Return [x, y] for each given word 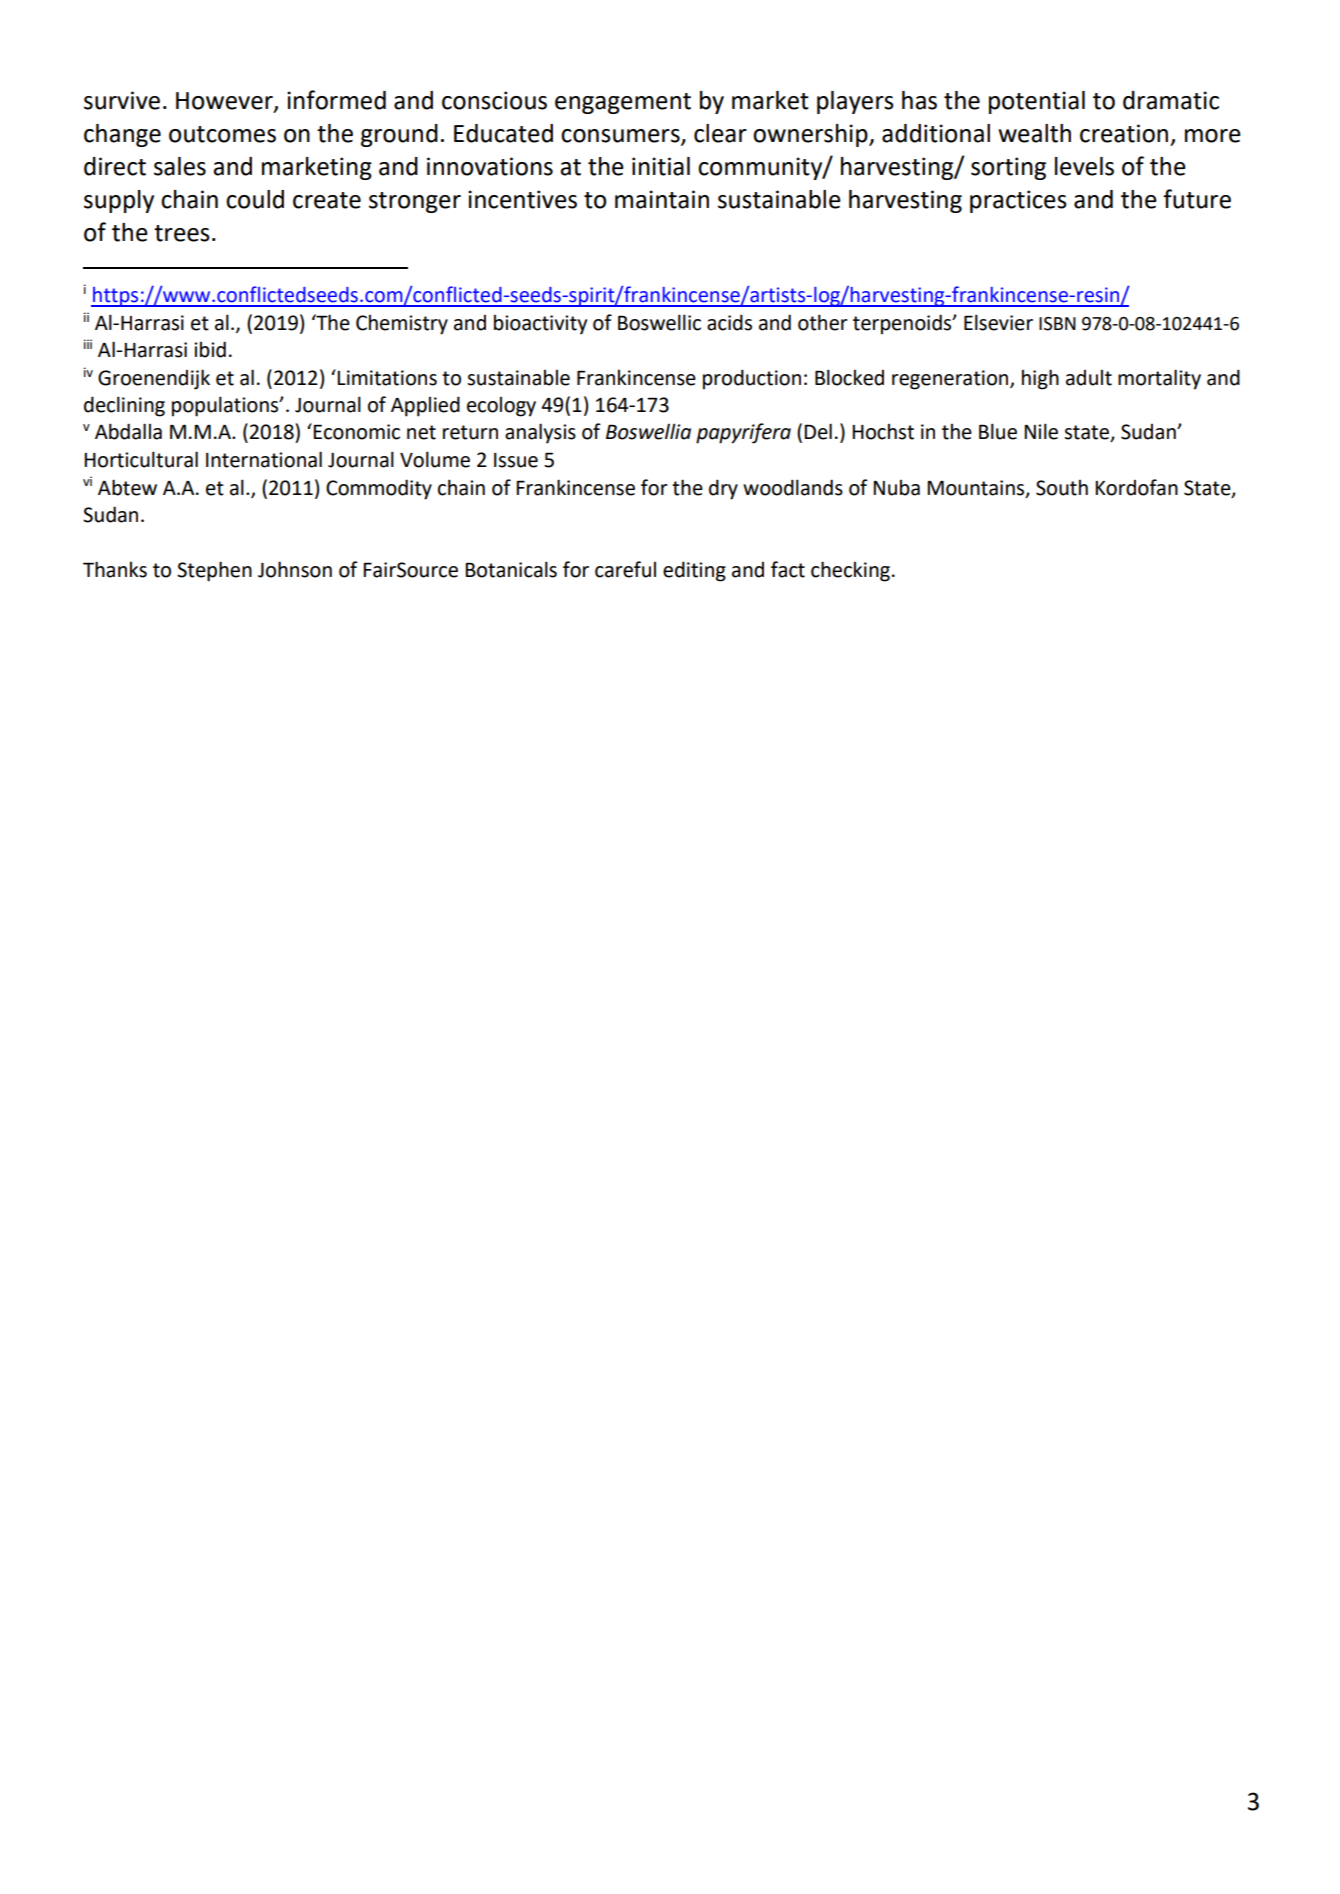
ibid [210, 349]
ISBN [1057, 324]
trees [182, 233]
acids [729, 322]
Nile [1041, 431]
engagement [623, 103]
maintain [662, 199]
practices [1018, 201]
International [264, 459]
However [225, 102]
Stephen [214, 571]
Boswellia [648, 431]
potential [1037, 102]
